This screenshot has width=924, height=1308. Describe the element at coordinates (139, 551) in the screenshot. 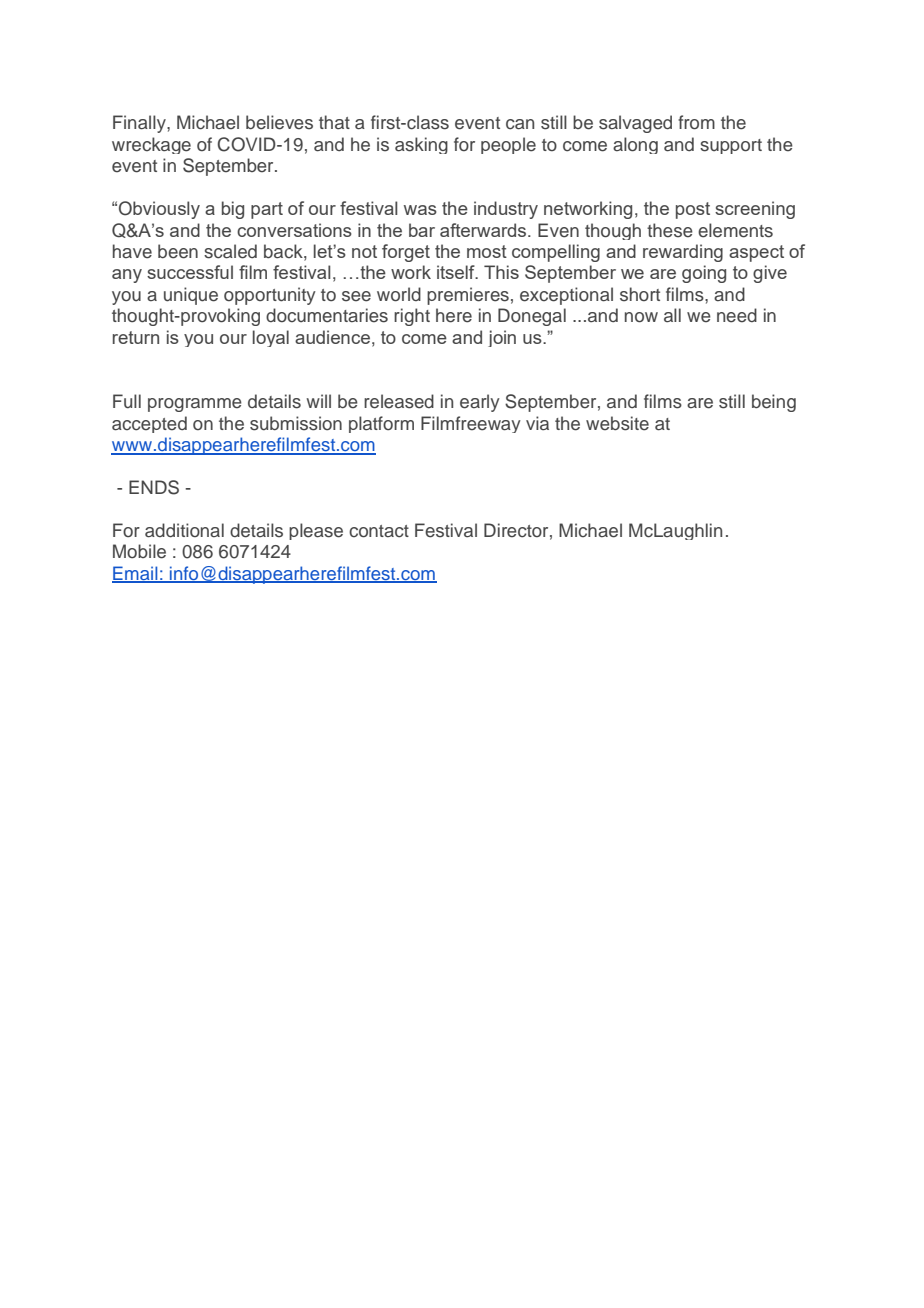

I see `Mobile` at that location.
